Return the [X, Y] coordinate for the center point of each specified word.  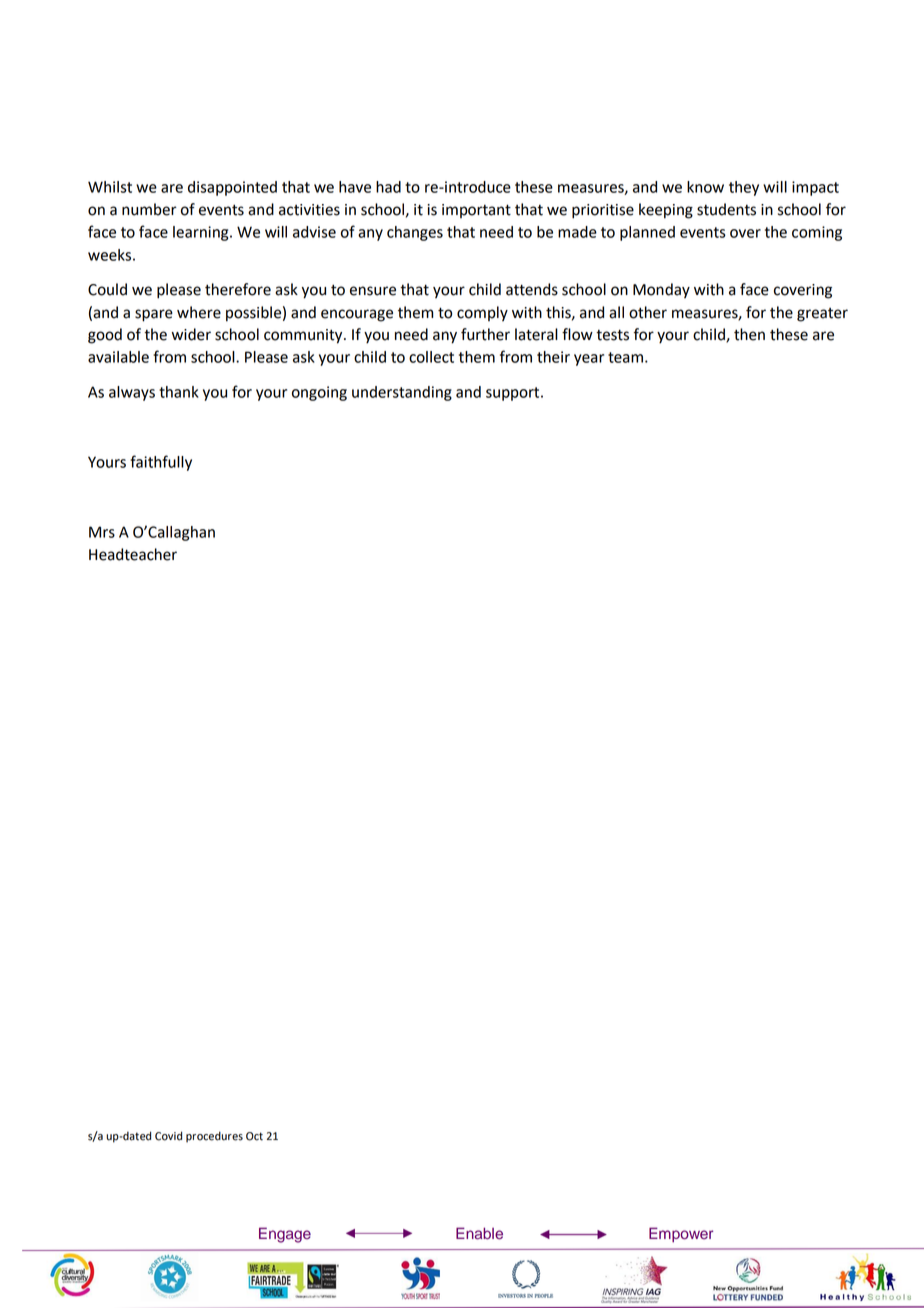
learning [202, 233]
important [476, 211]
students [726, 209]
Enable [479, 1233]
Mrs [102, 532]
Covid [168, 1136]
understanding [402, 393]
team [625, 357]
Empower [681, 1235]
